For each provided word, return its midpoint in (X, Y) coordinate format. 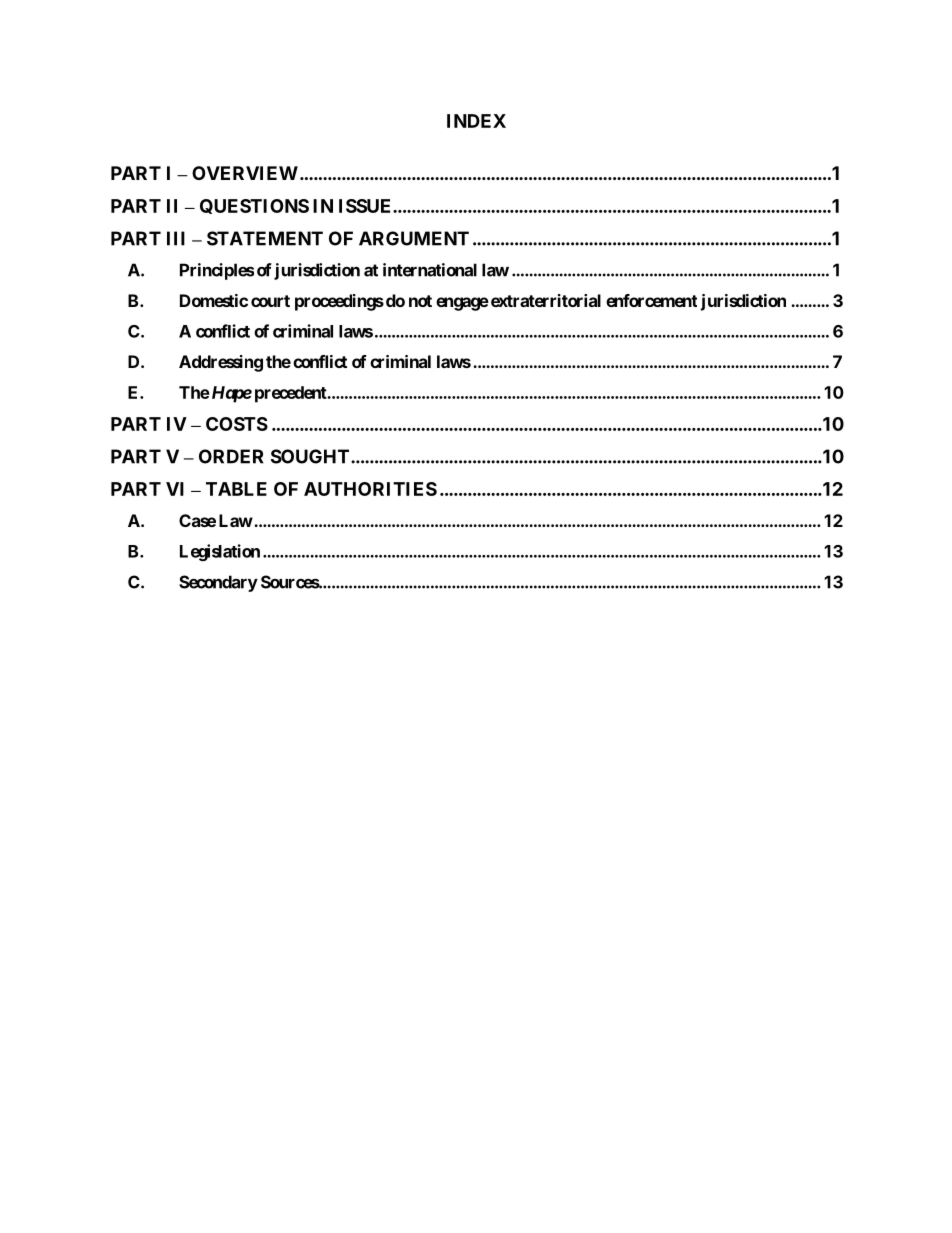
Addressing (221, 363)
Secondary (218, 583)
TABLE (236, 489)
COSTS (237, 424)
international (430, 270)
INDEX (476, 121)
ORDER (231, 456)
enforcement (651, 300)
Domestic (214, 300)
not (420, 301)
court (270, 301)
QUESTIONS (254, 206)
